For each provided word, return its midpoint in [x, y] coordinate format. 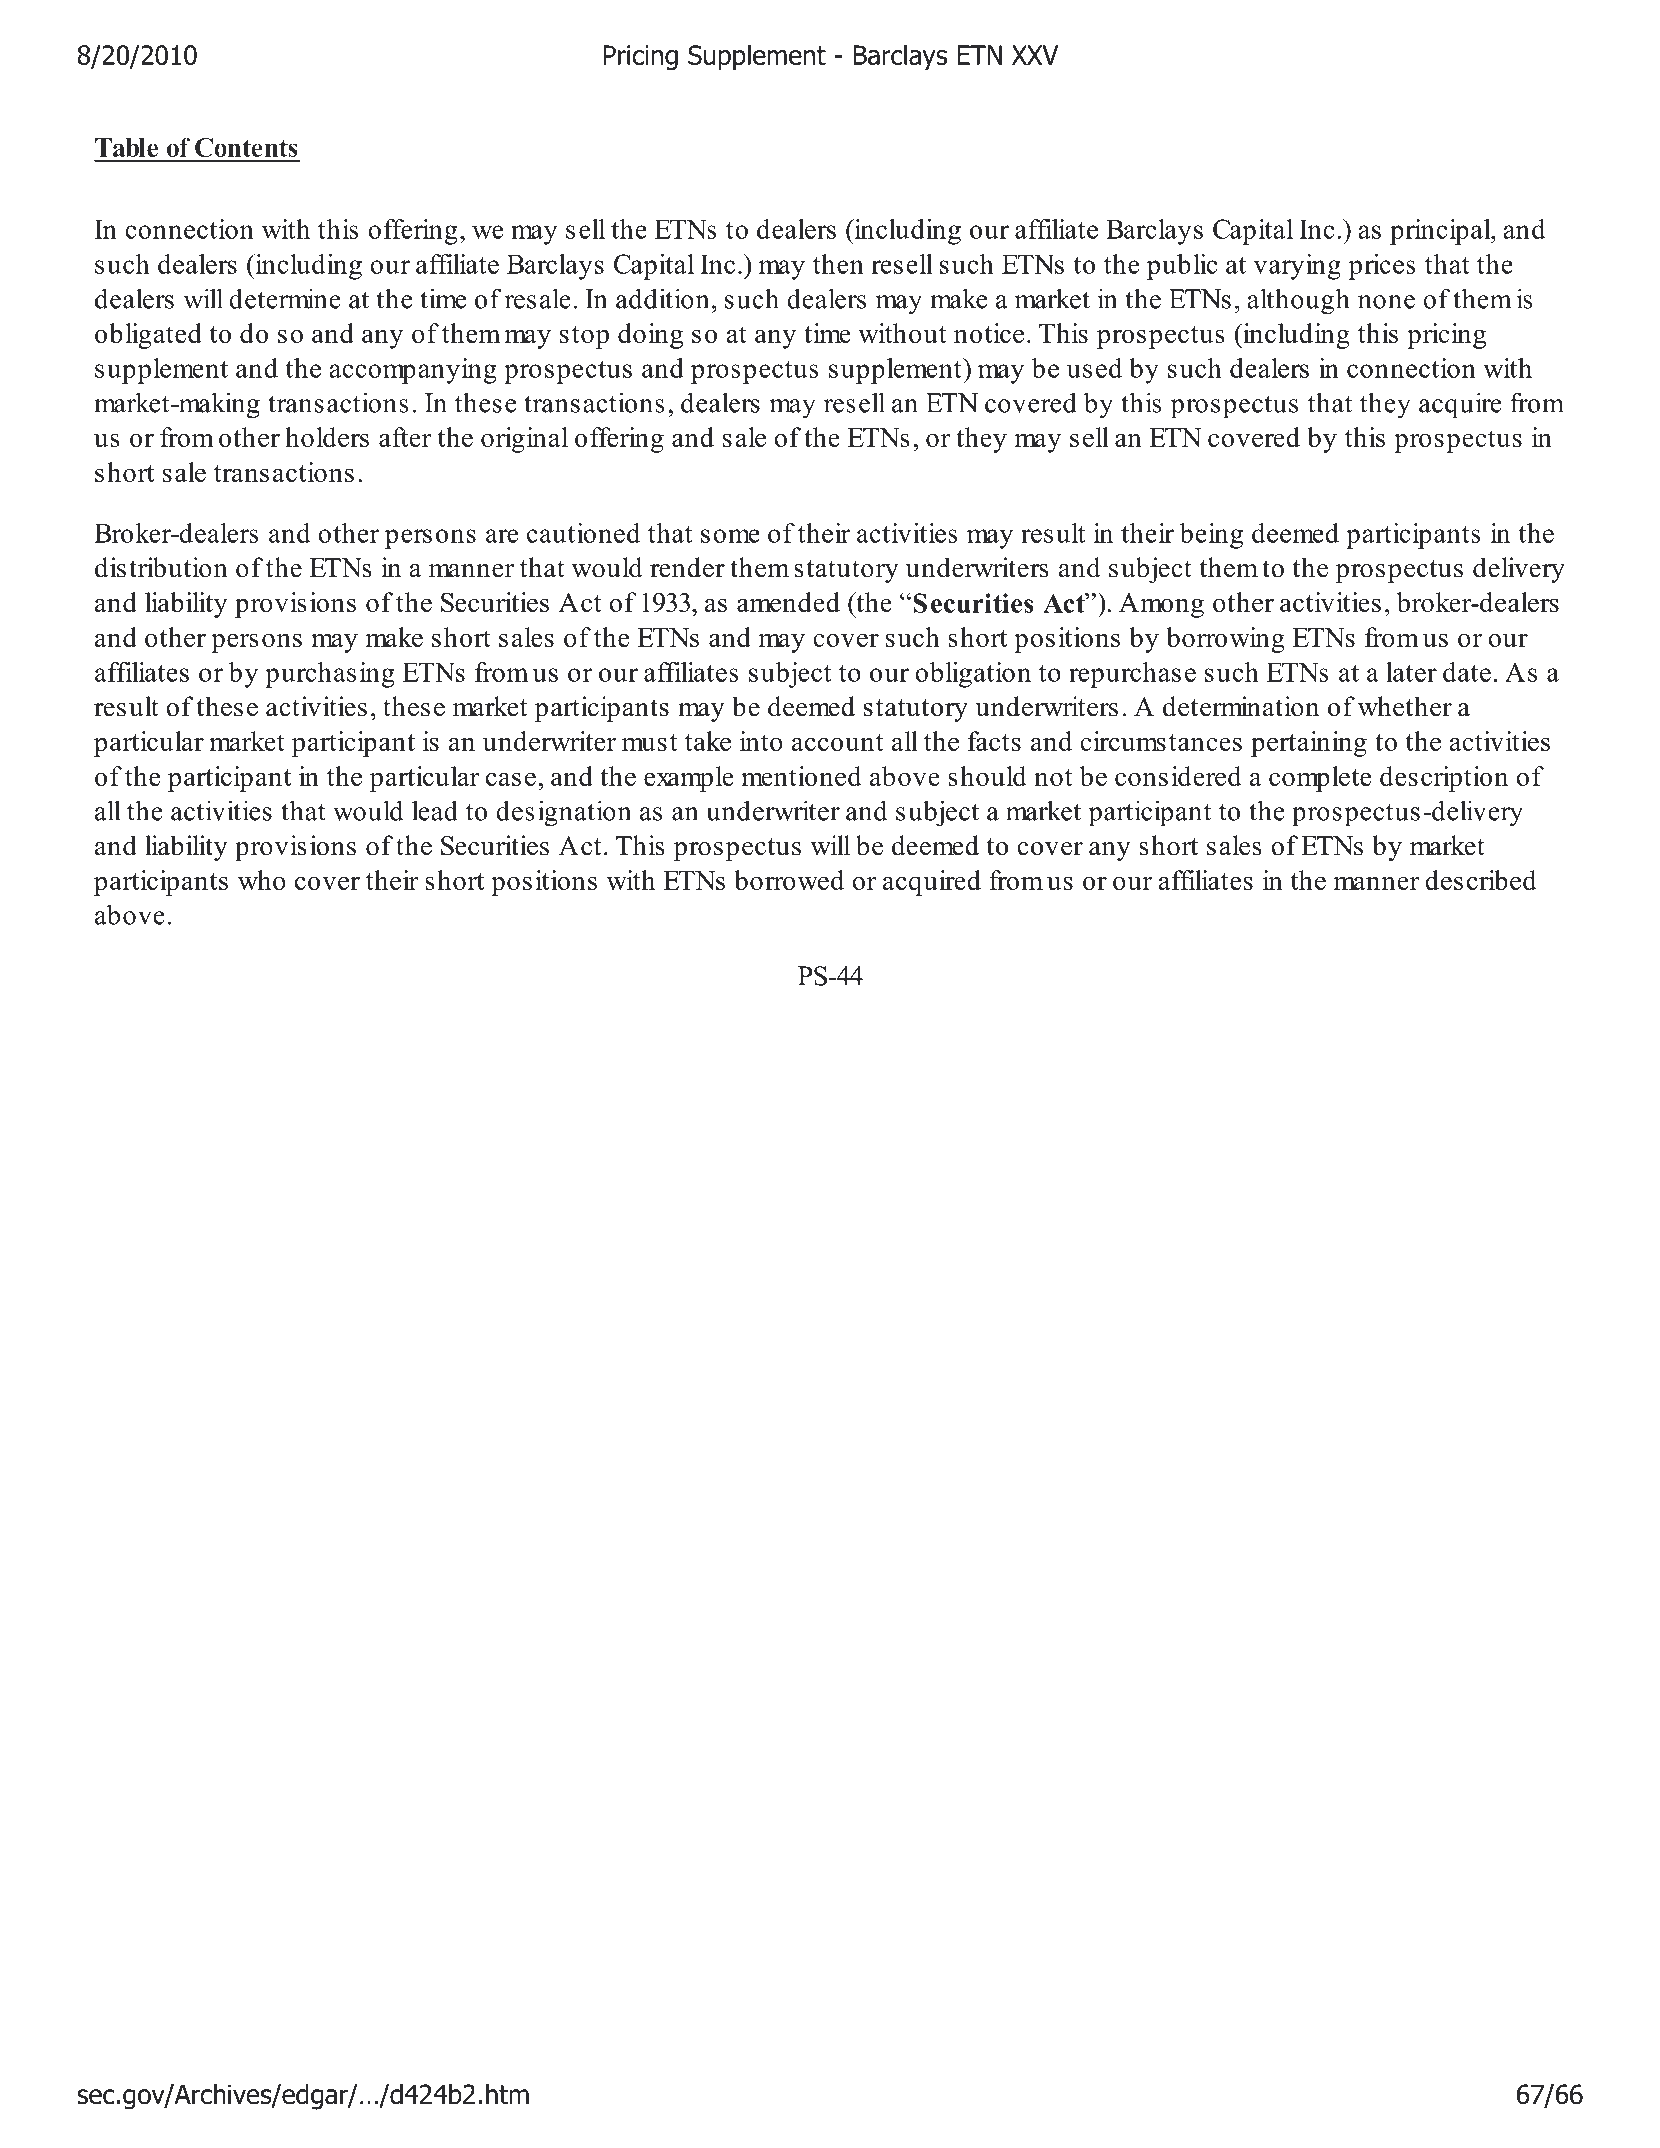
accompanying [412, 371]
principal [1441, 232]
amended [788, 602]
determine [285, 298]
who [262, 880]
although [1298, 301]
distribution [161, 567]
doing [650, 336]
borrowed [789, 880]
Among [1161, 605]
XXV [1035, 55]
